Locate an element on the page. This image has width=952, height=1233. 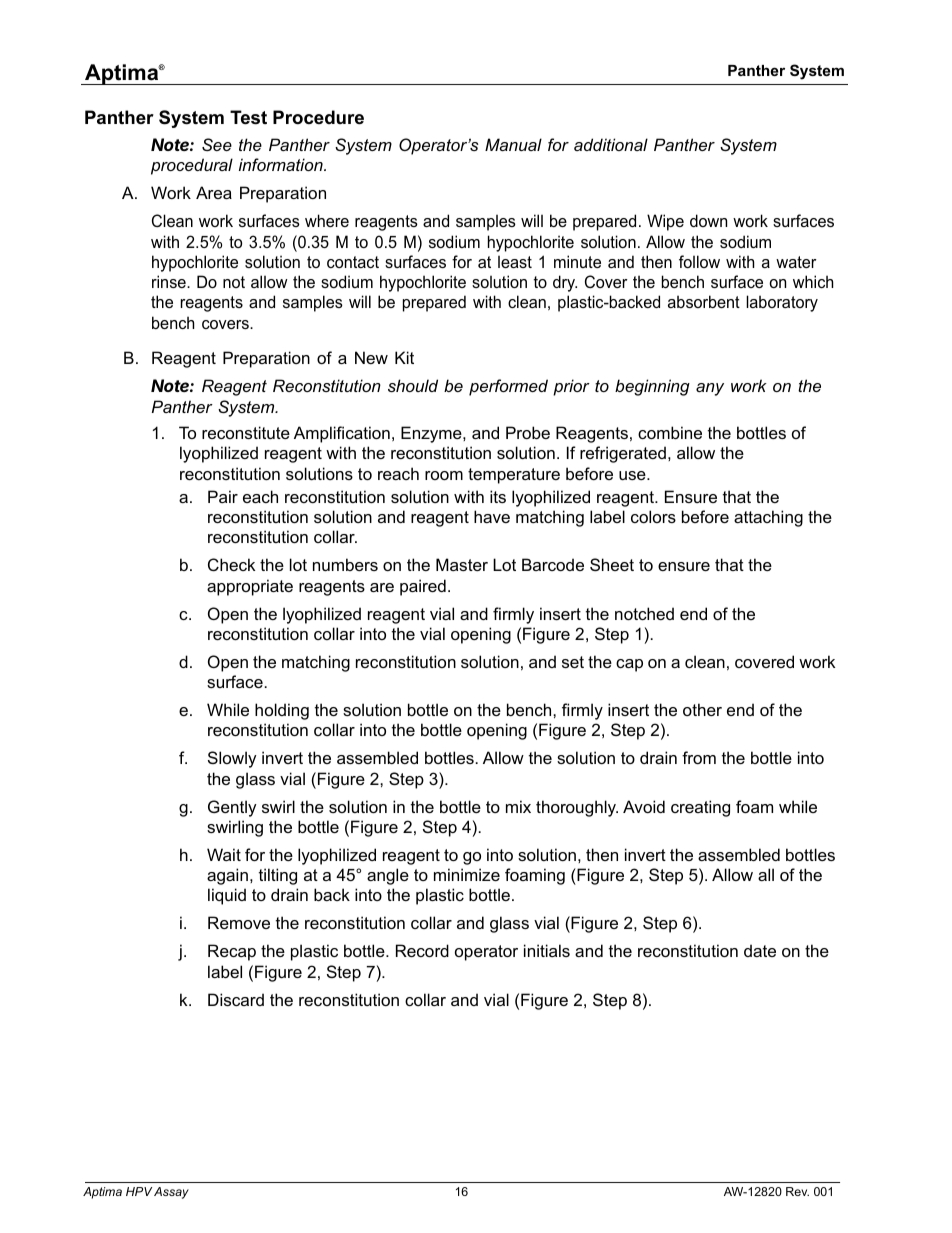
Manual is located at coordinates (513, 144).
